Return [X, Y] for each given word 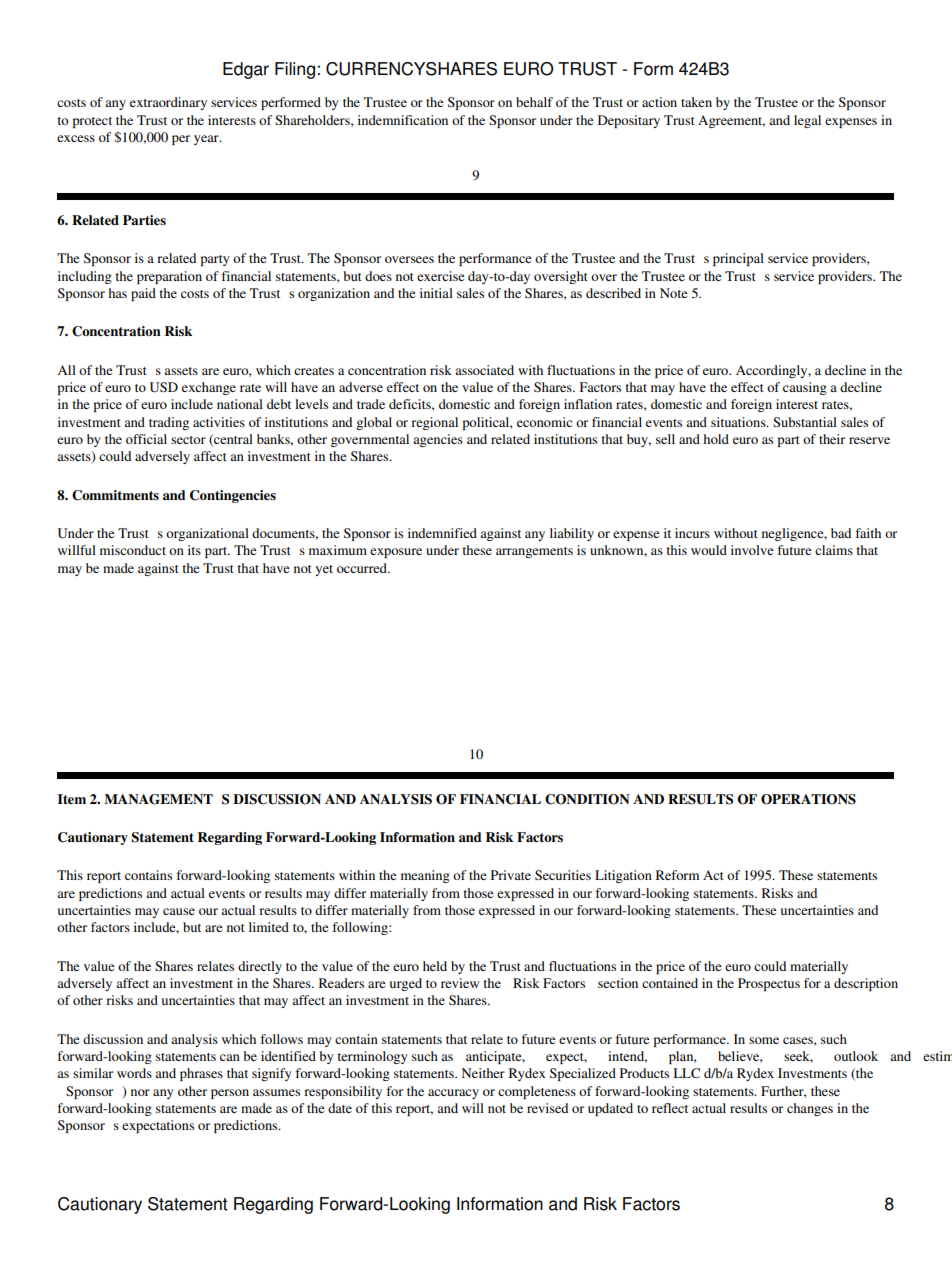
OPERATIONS [808, 799]
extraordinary [168, 103]
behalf [534, 102]
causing [805, 388]
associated [484, 370]
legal [807, 121]
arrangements [534, 552]
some [764, 1040]
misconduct [133, 550]
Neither [483, 1073]
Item [72, 799]
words [134, 1073]
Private [511, 875]
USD [164, 387]
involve [752, 550]
